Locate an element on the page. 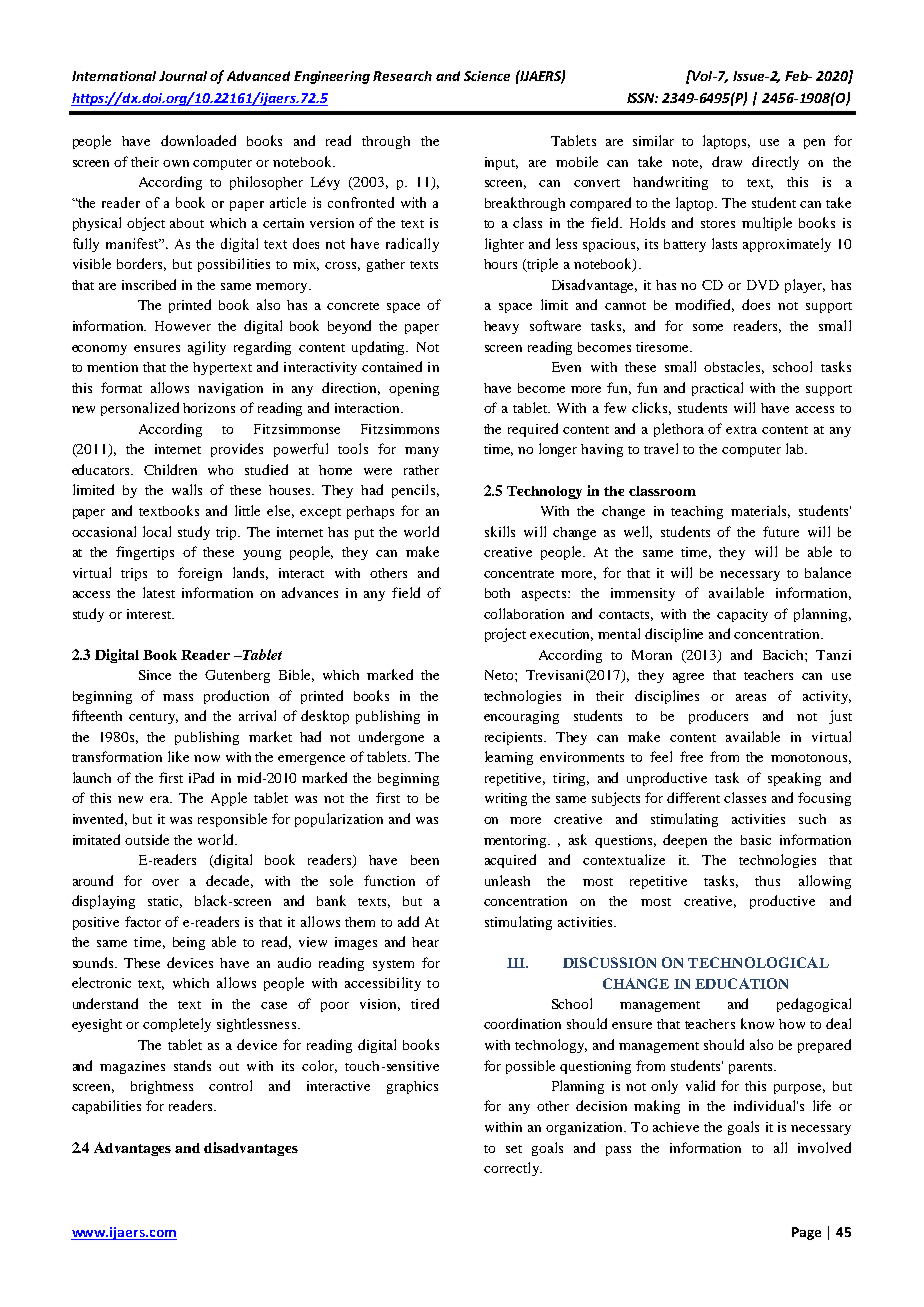 The width and height of the image is (924, 1307). project is located at coordinates (505, 635).
